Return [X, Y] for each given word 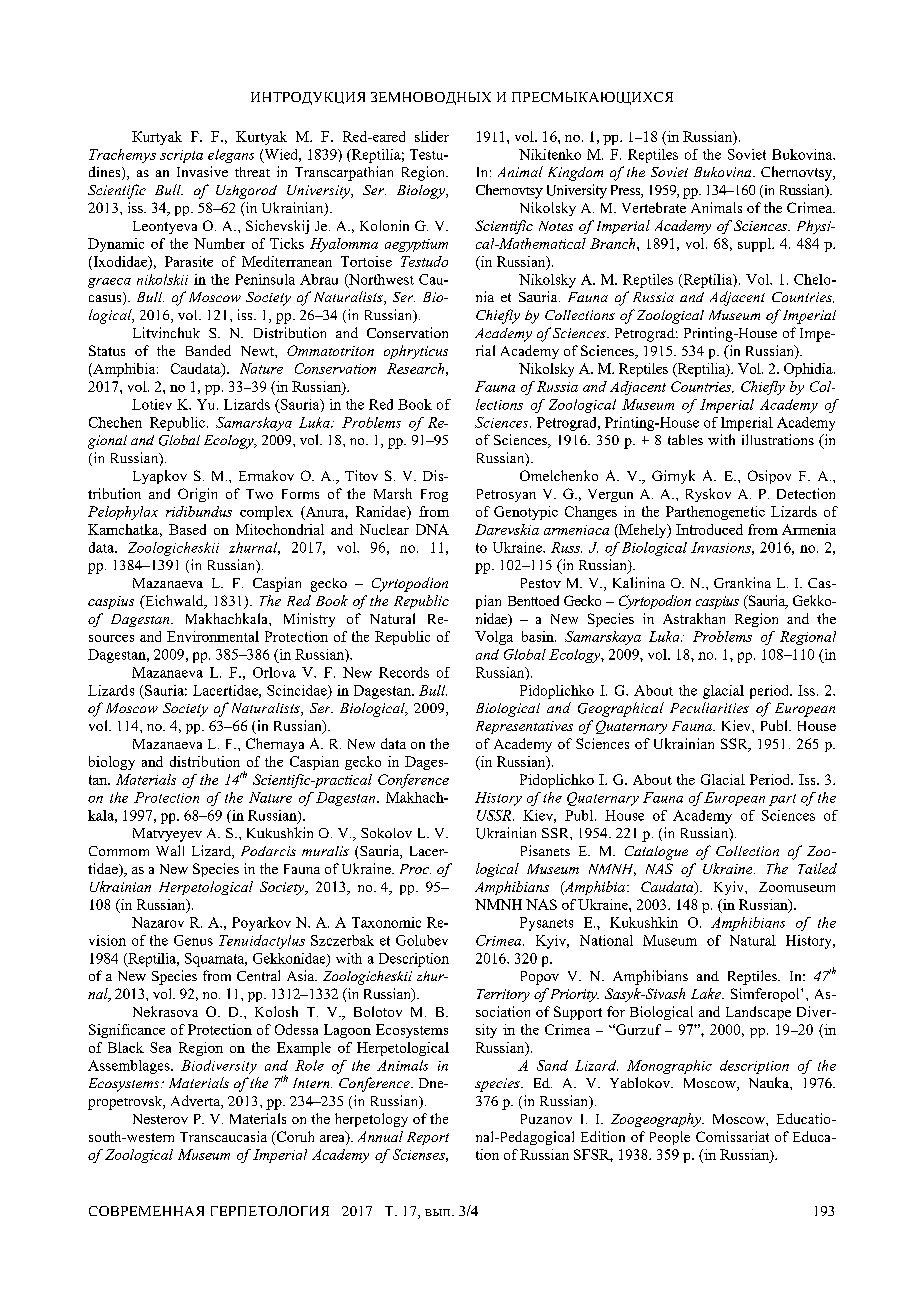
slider [432, 136]
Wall [170, 850]
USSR [495, 815]
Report [428, 1138]
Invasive [202, 171]
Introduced [709, 529]
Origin [197, 495]
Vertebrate [654, 207]
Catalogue [656, 853]
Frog [434, 495]
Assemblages [130, 1067]
